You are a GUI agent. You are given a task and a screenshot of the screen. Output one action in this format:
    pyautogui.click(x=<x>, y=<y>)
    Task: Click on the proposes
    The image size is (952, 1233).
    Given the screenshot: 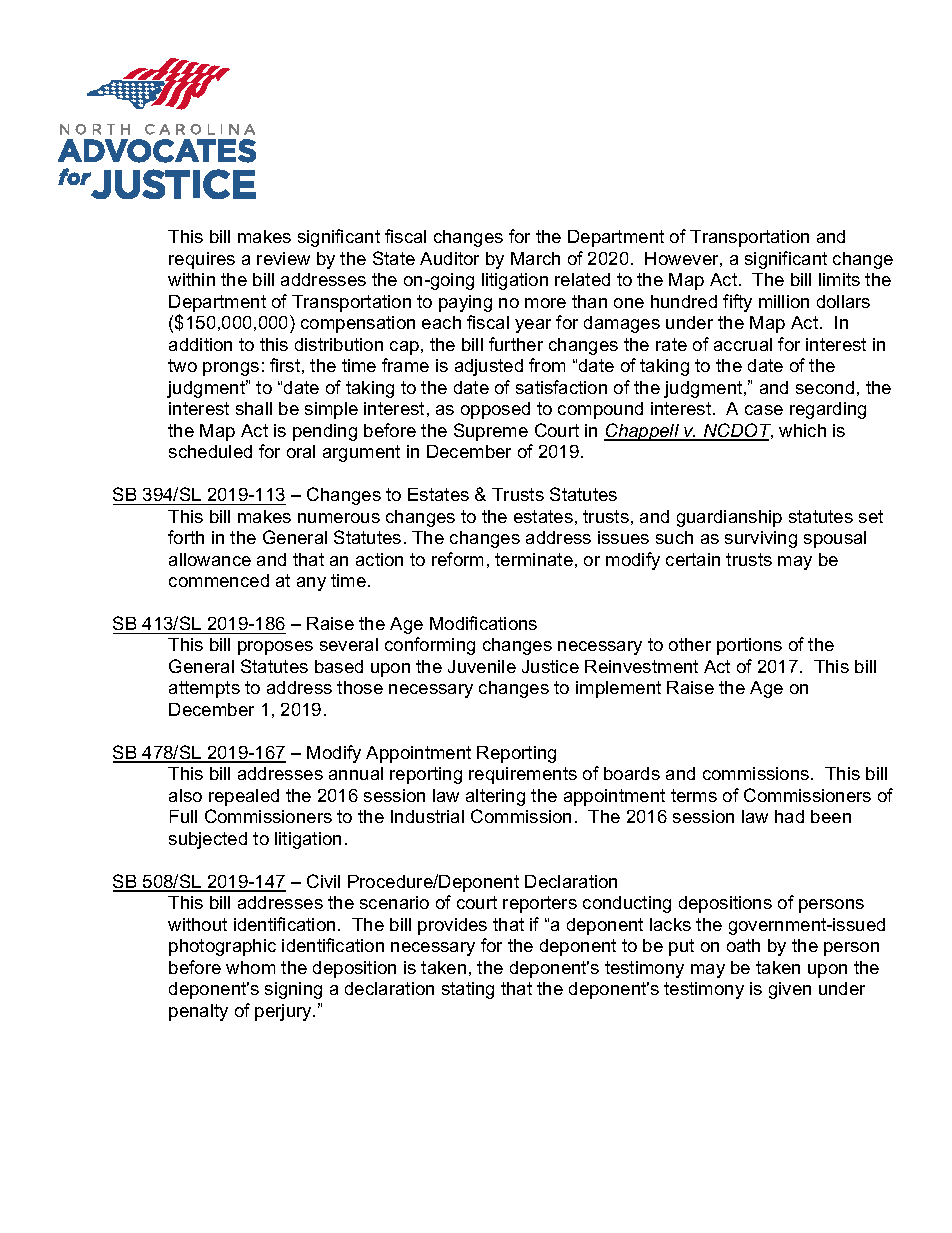 What is the action you would take?
    pyautogui.click(x=275, y=648)
